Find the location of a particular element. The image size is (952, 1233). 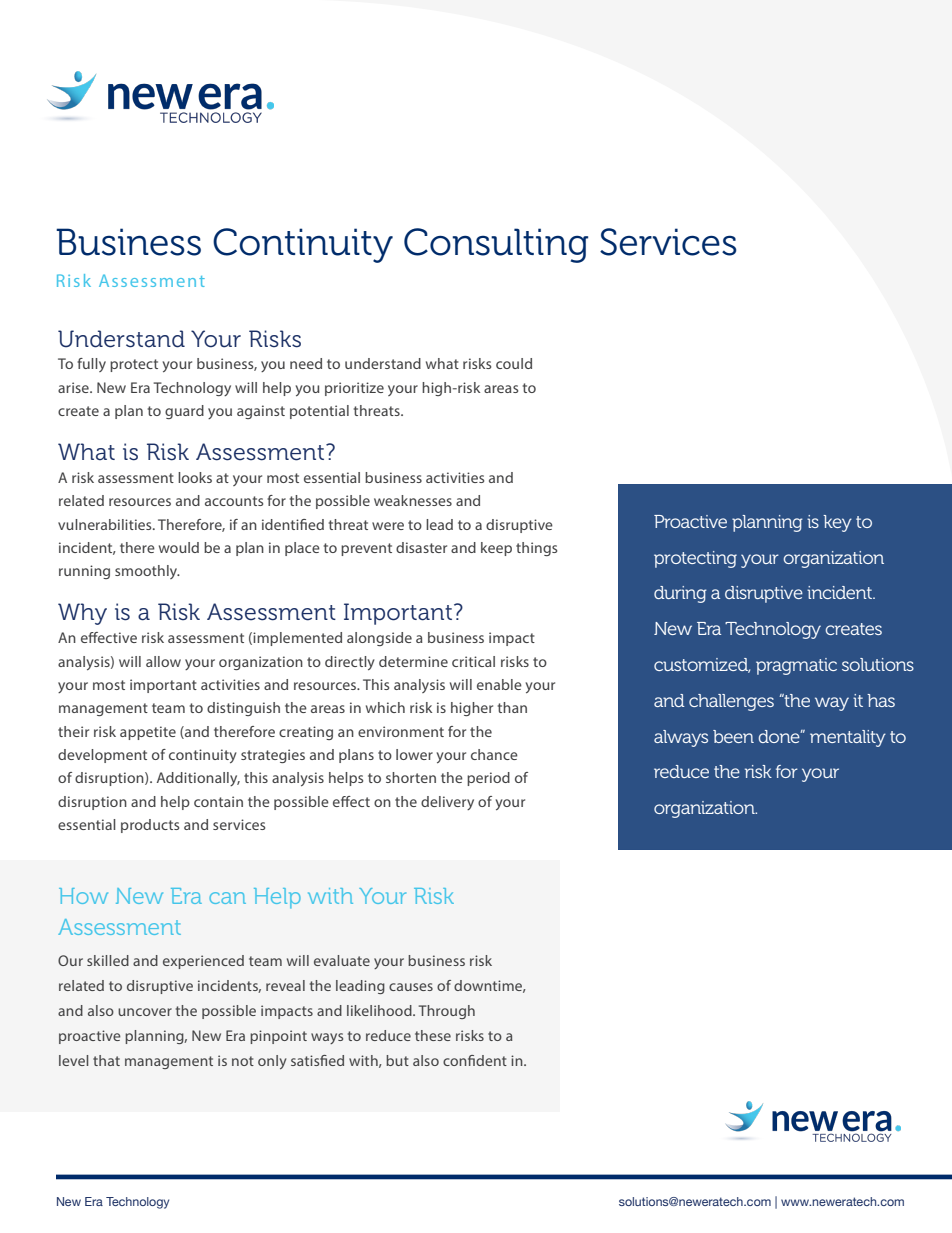

confident is located at coordinates (475, 1060).
